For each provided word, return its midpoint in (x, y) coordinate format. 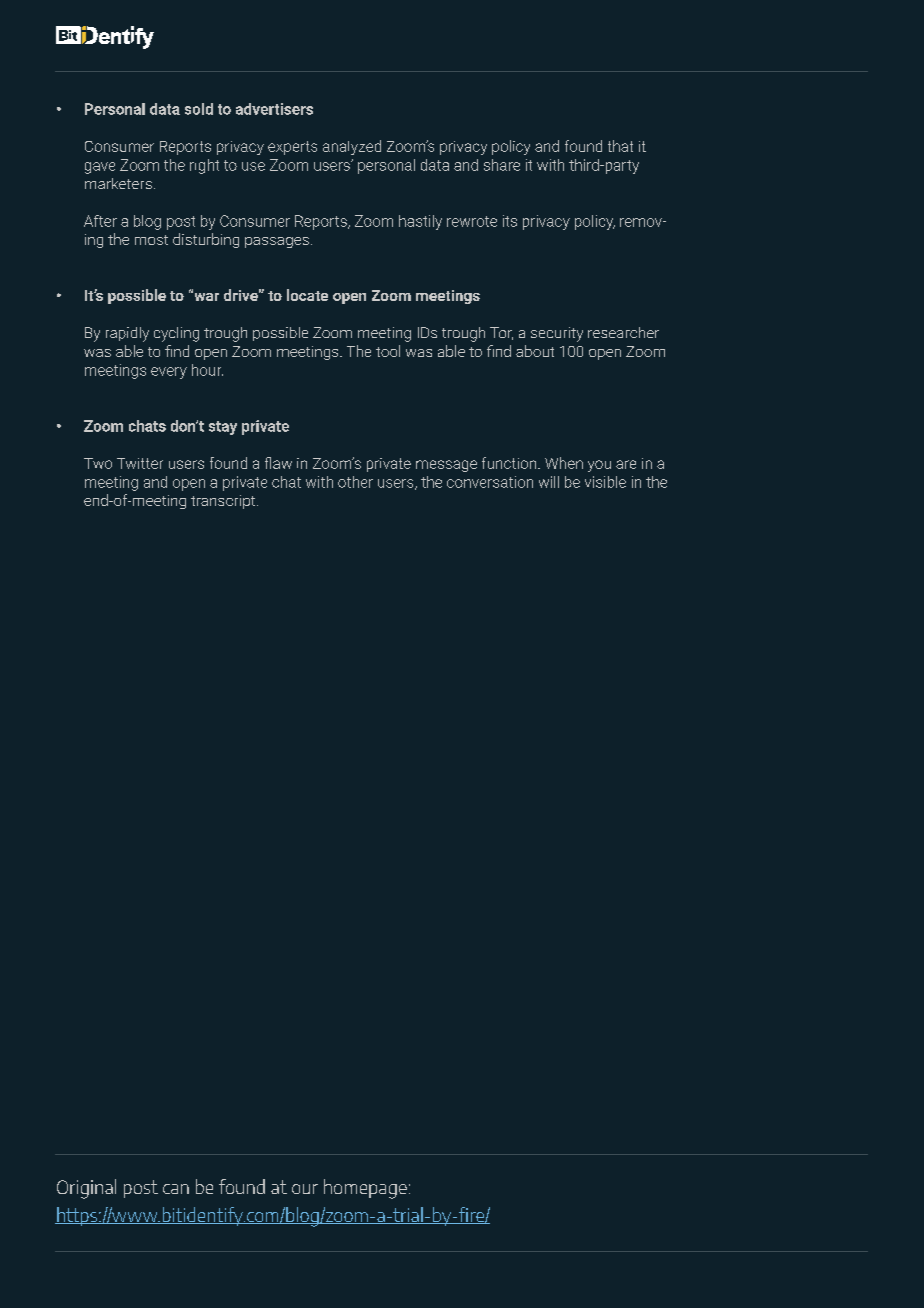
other (355, 482)
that (620, 146)
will (549, 482)
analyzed (352, 147)
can (176, 1189)
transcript (224, 502)
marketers (118, 183)
